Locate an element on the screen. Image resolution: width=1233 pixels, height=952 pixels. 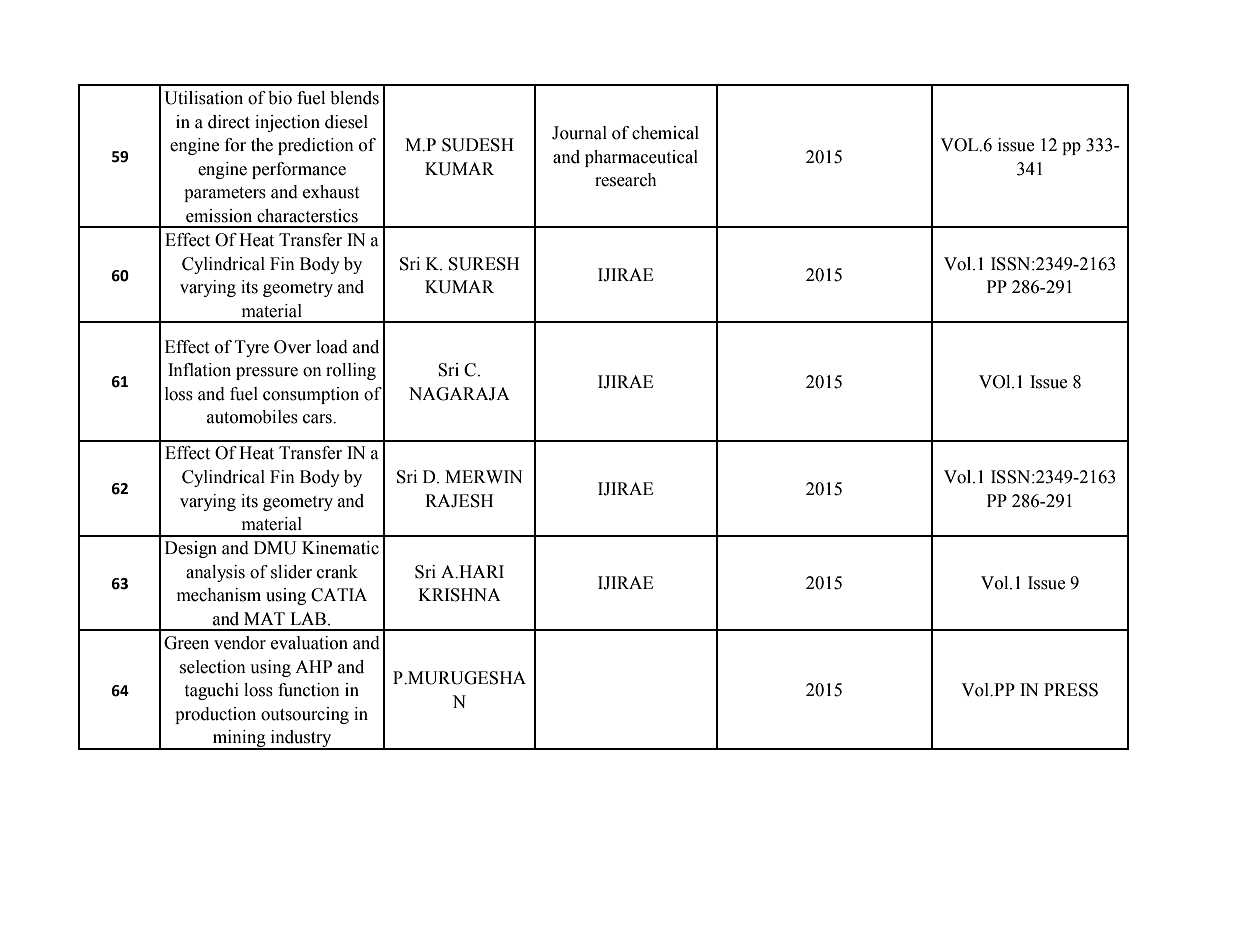
direct is located at coordinates (229, 122).
